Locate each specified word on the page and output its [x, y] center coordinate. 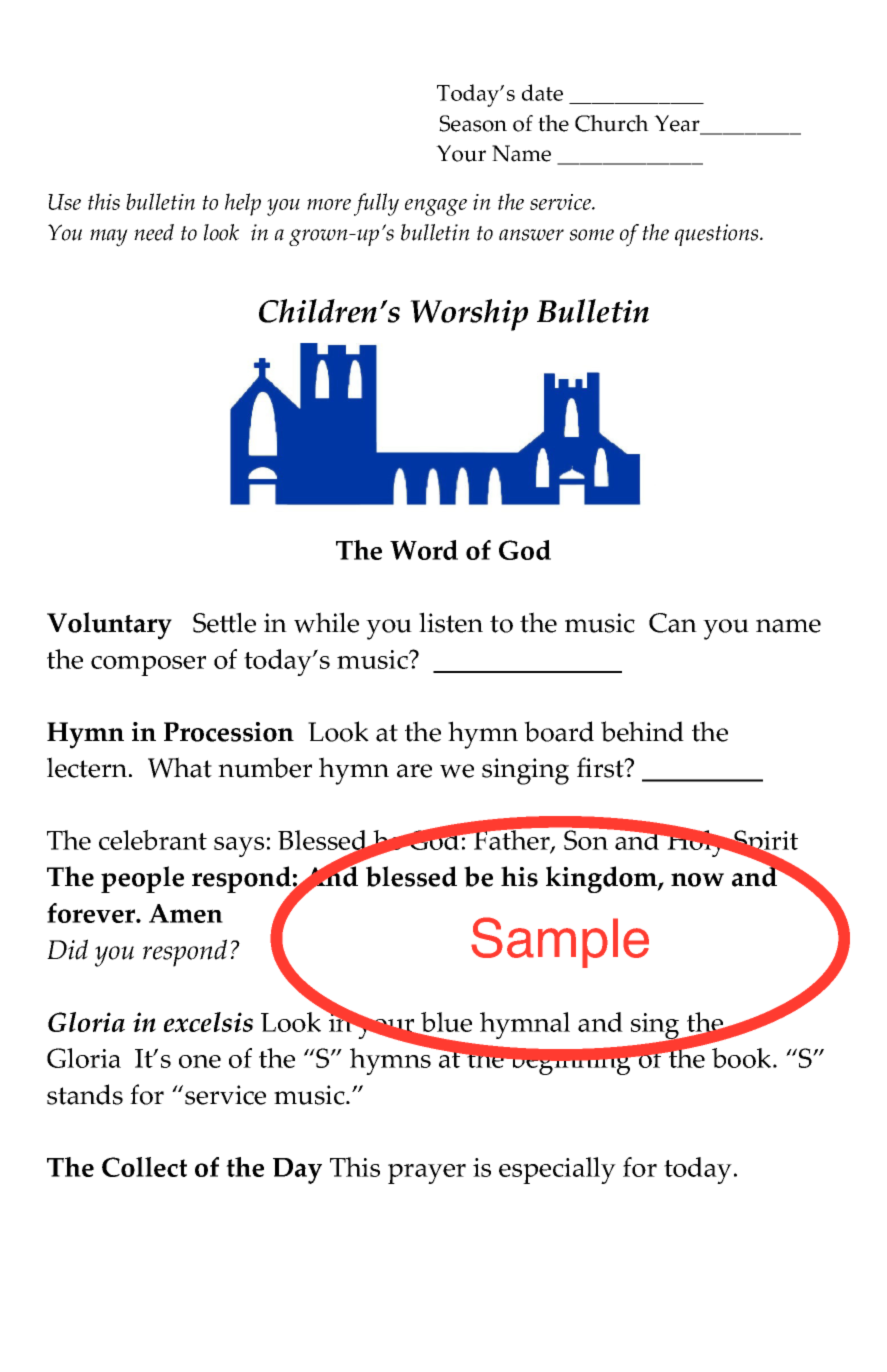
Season [473, 123]
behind [642, 731]
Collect [144, 1167]
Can [673, 623]
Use [64, 202]
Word [424, 550]
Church [612, 123]
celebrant [153, 840]
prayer [427, 1174]
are [414, 771]
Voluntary [109, 626]
